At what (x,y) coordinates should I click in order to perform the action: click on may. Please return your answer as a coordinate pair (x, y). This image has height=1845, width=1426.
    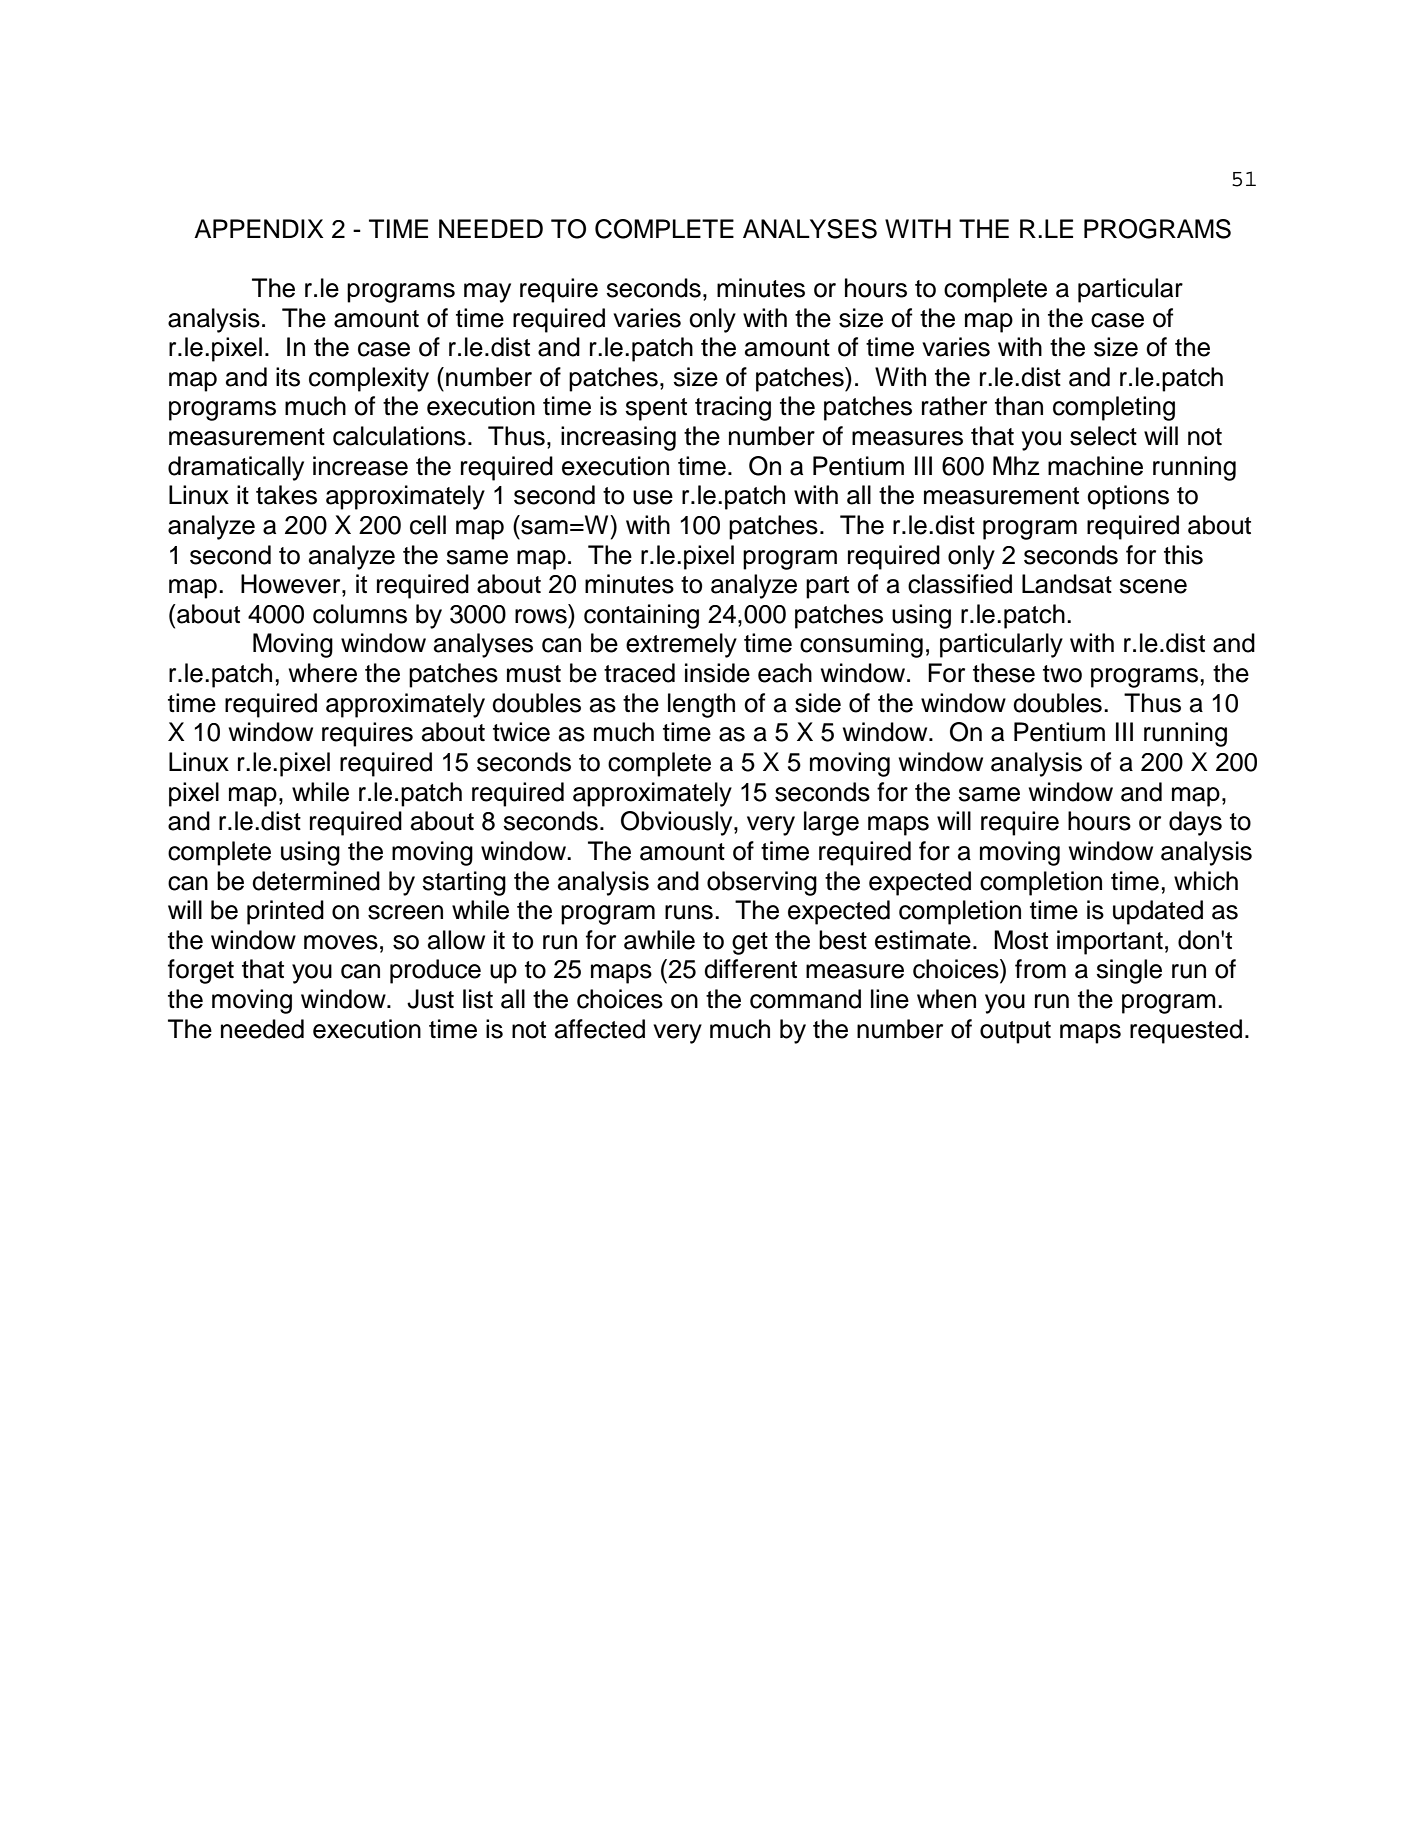
    Looking at the image, I should click on (487, 293).
